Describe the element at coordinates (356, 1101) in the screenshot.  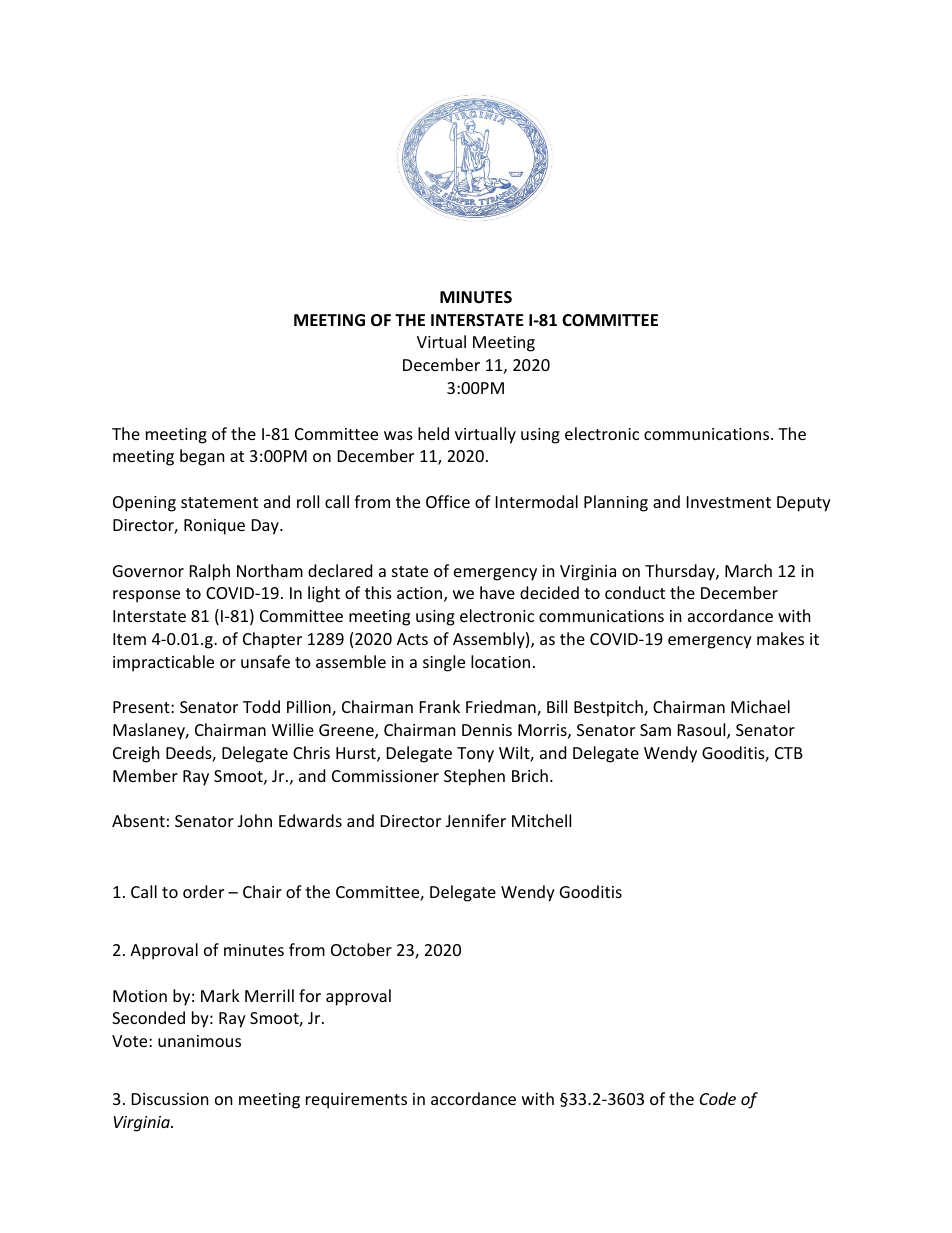
I see `requirements` at that location.
